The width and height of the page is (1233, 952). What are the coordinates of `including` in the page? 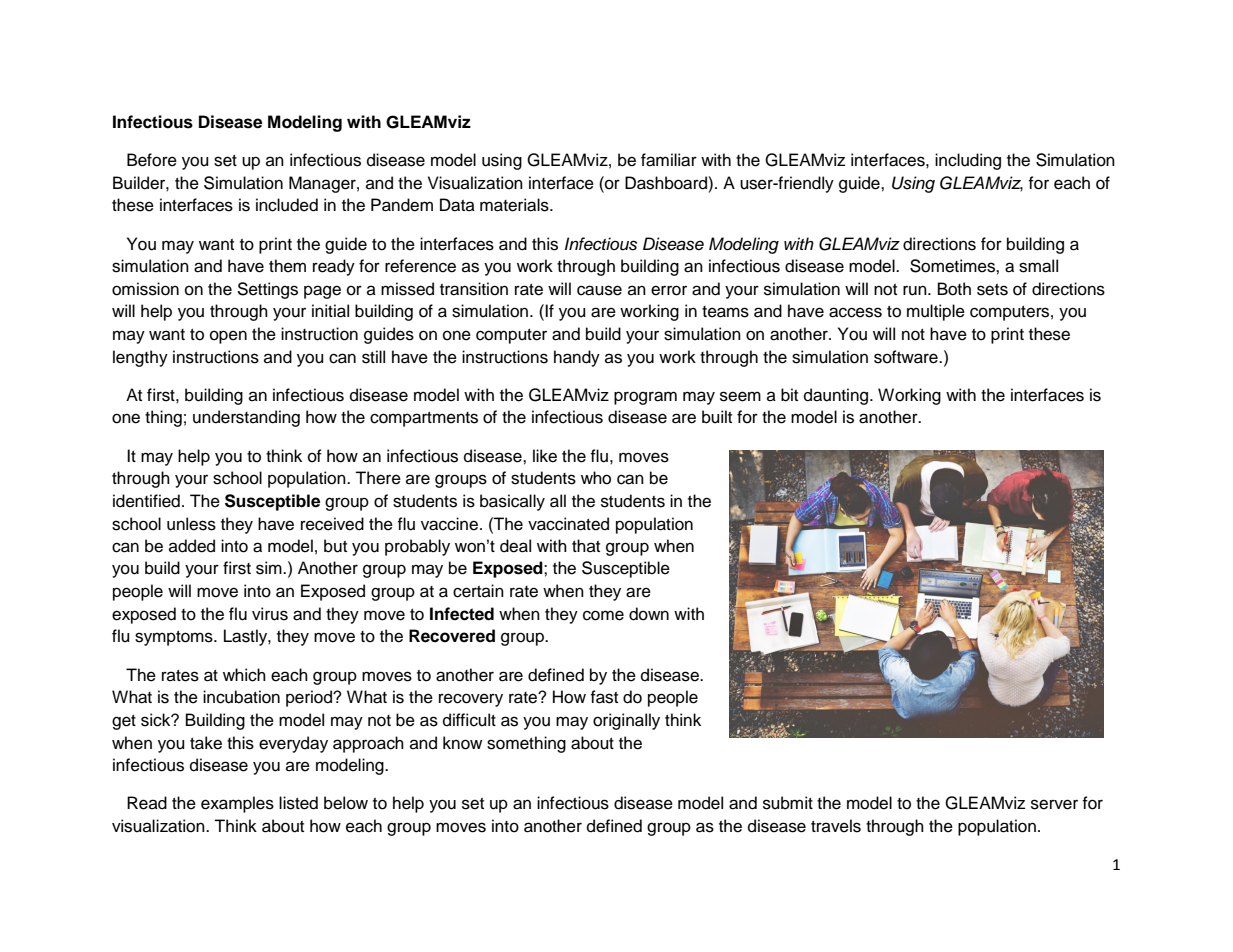 It's located at (968, 161).
